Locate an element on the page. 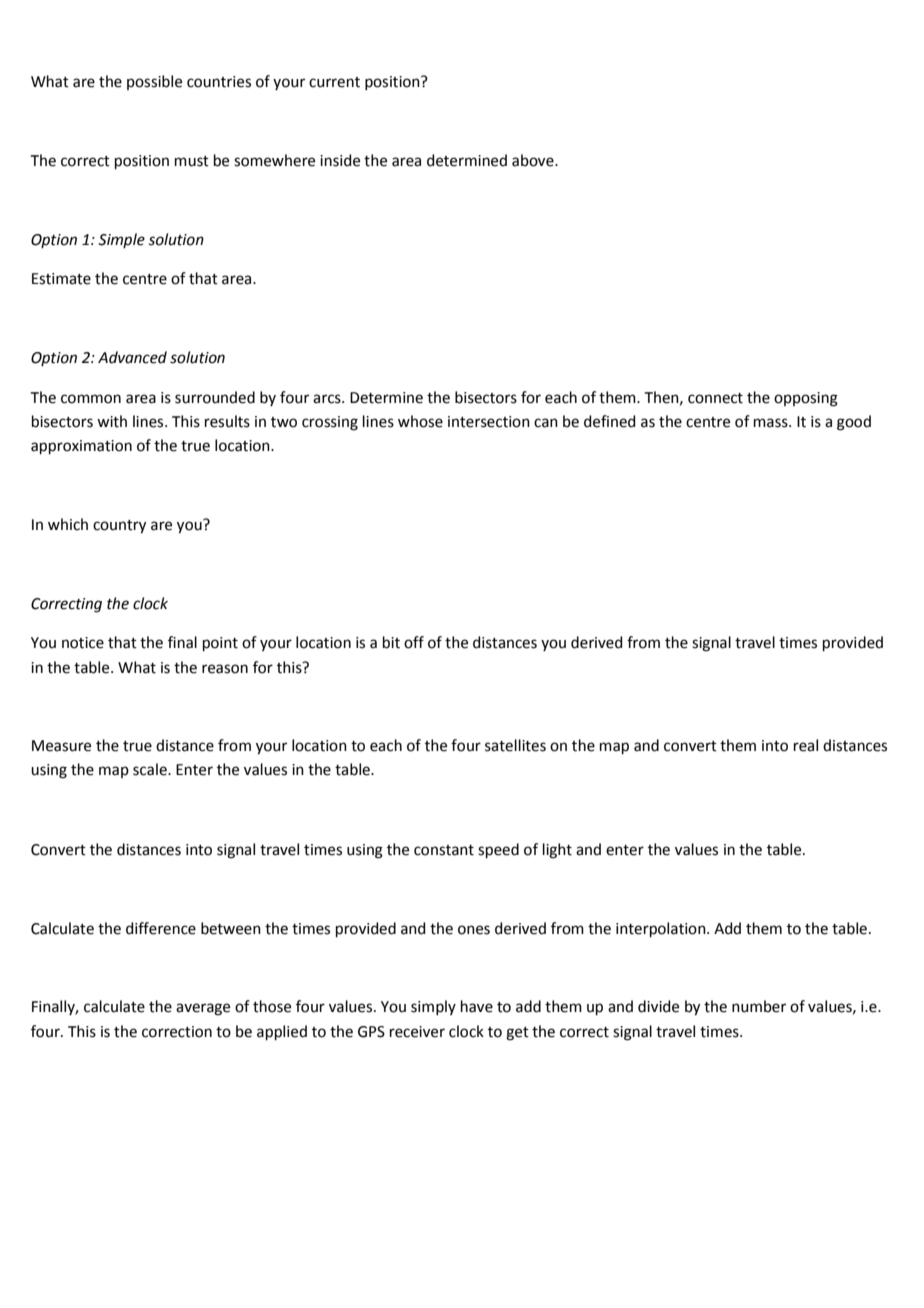  average is located at coordinates (203, 1009).
